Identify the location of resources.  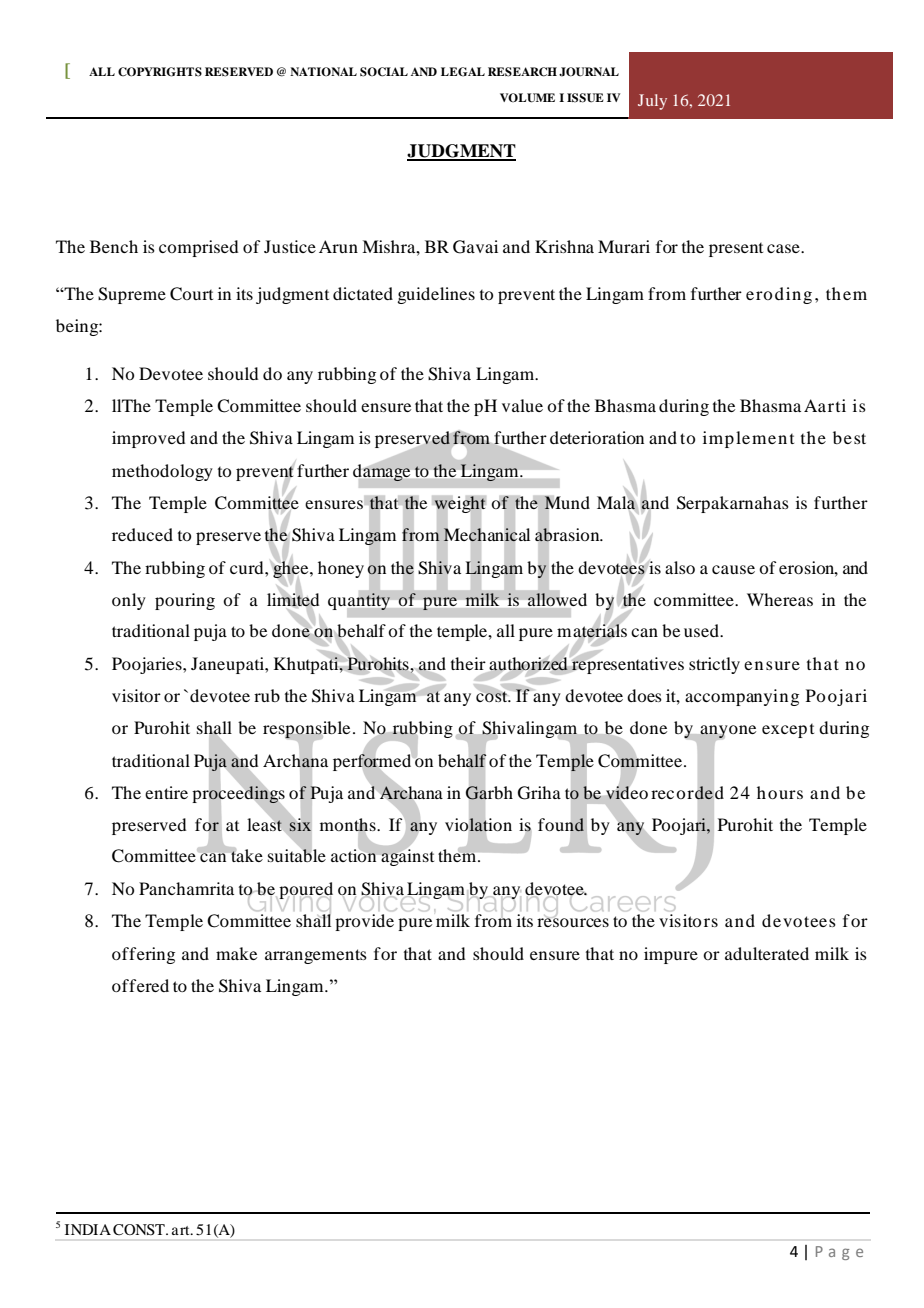
(573, 921).
